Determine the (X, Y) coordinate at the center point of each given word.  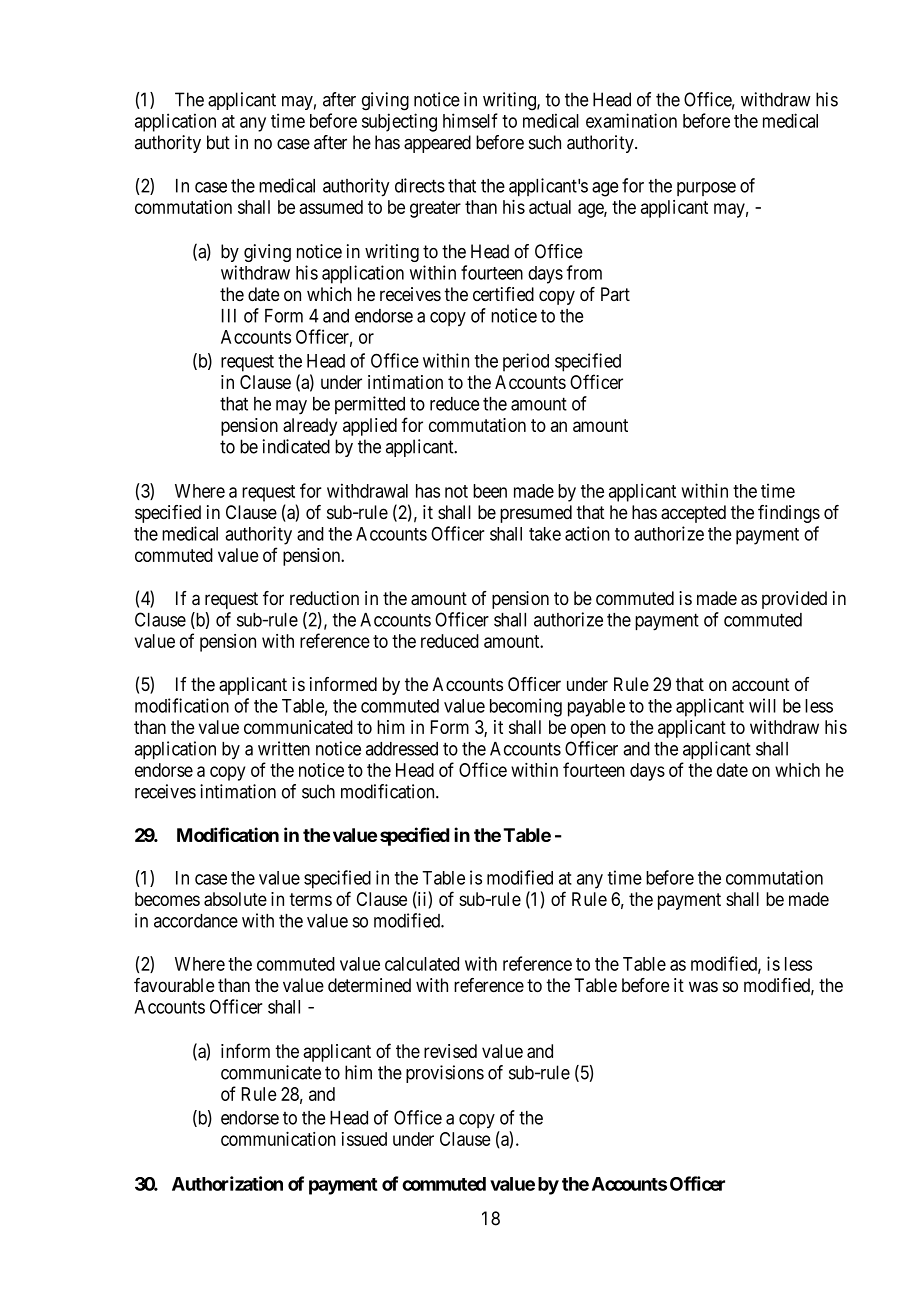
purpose (706, 189)
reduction (324, 598)
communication (278, 1139)
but (218, 142)
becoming (526, 707)
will (762, 705)
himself (470, 120)
